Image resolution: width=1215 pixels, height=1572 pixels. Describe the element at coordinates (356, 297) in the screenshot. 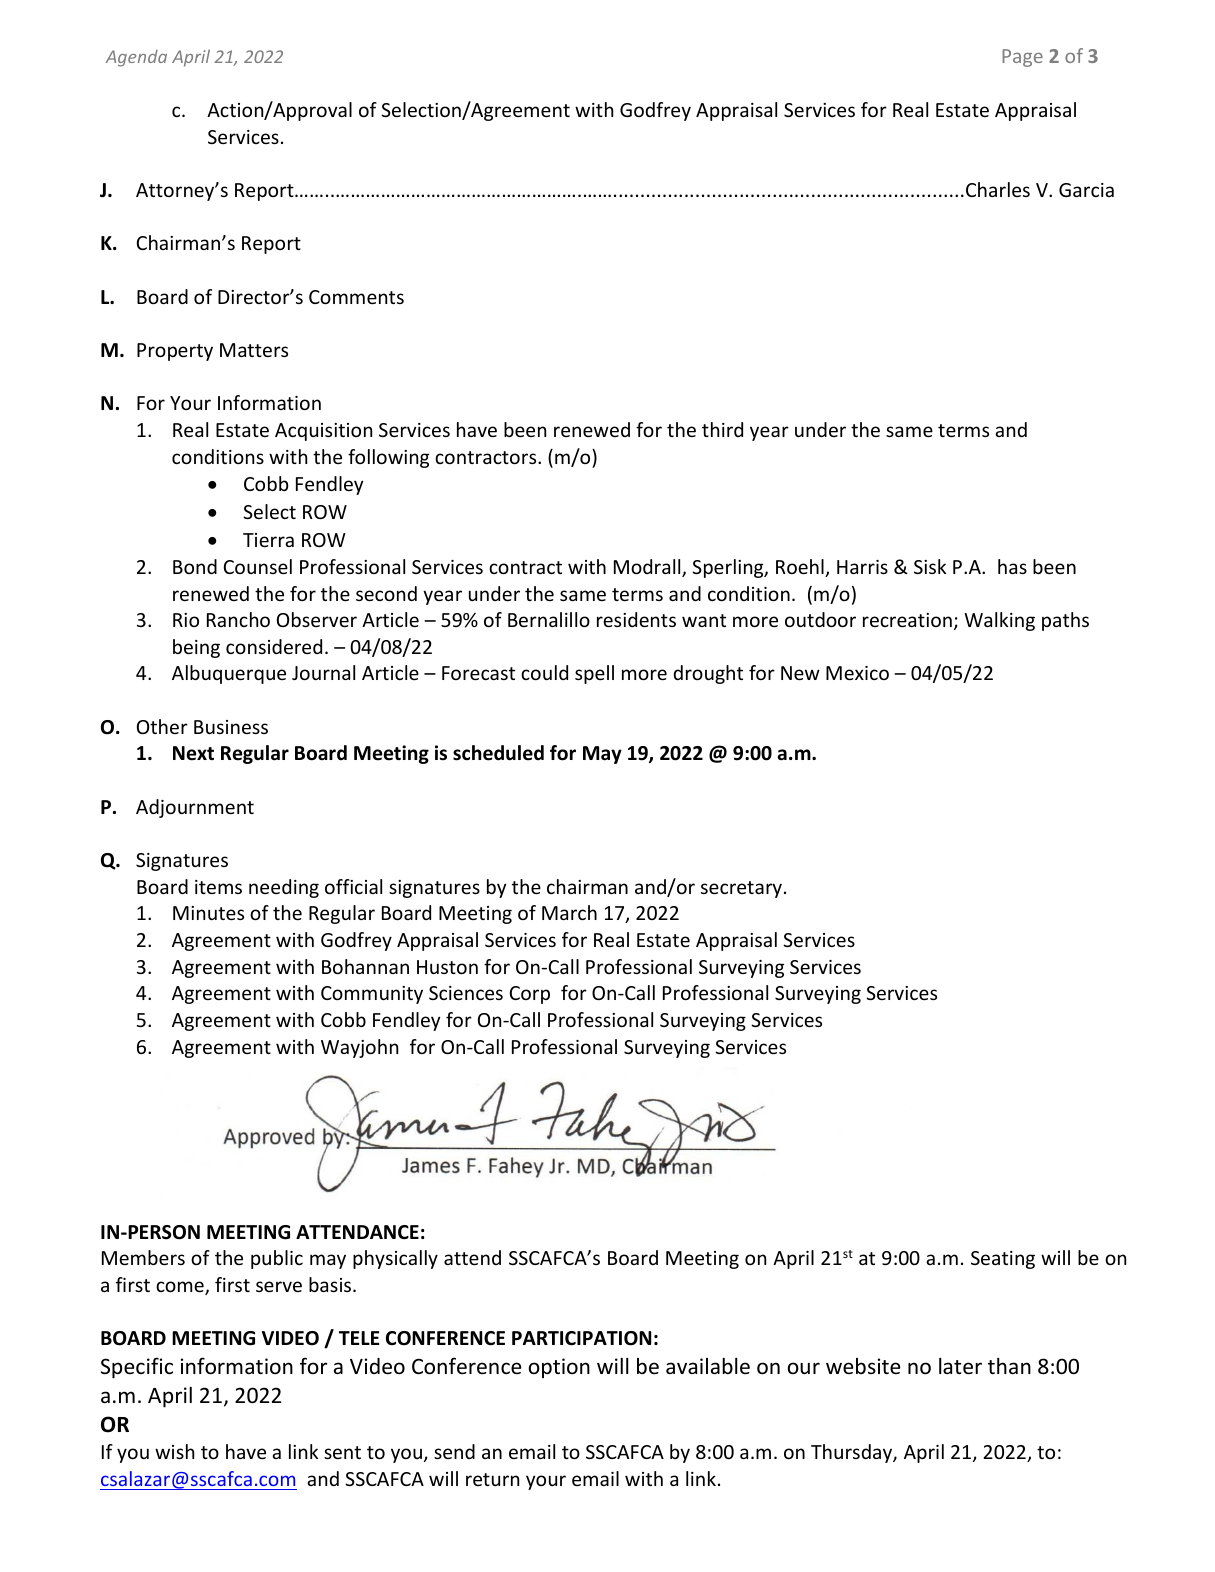

I see `Comments` at that location.
